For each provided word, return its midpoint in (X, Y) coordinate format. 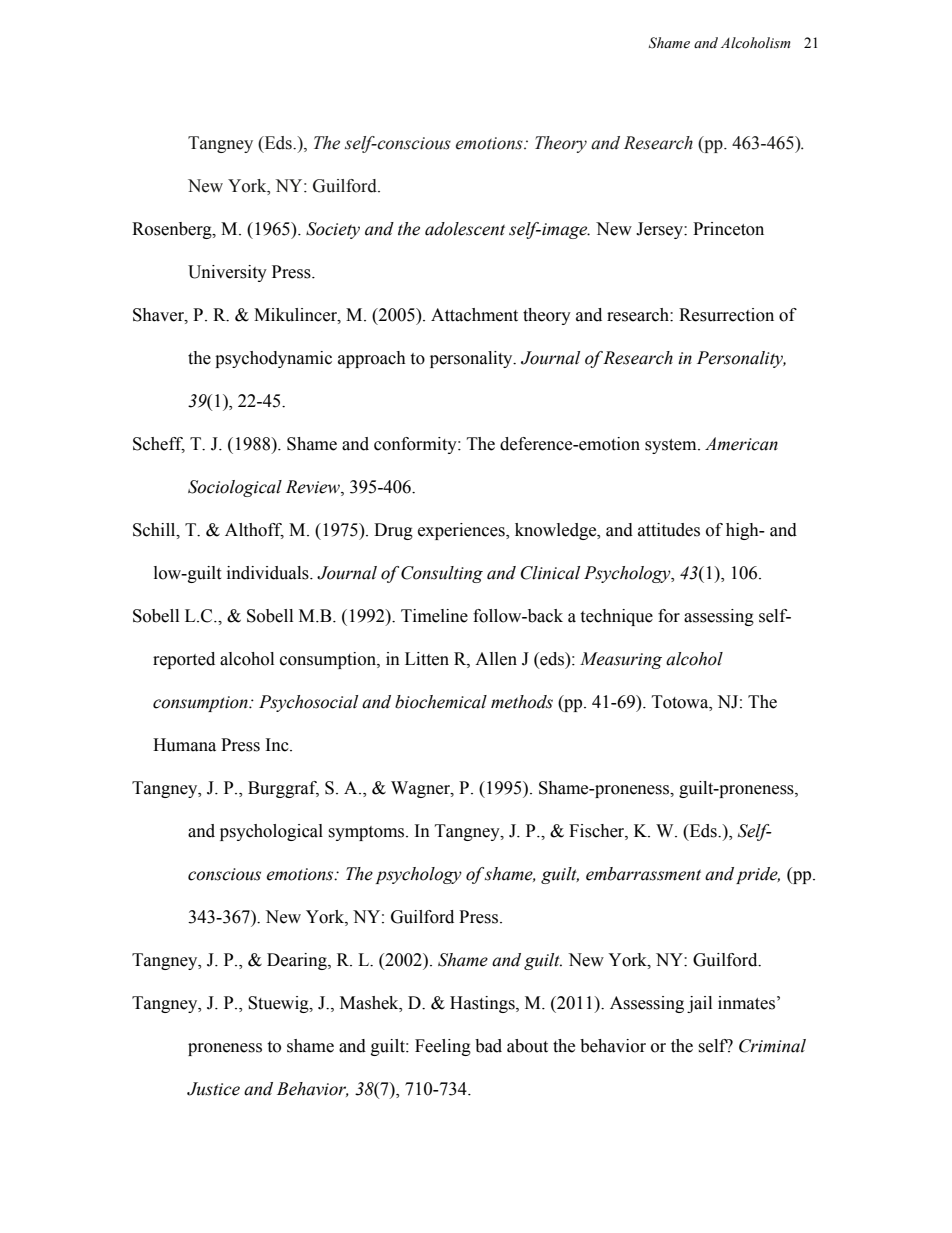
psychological (271, 832)
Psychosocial (308, 703)
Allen (496, 659)
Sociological (235, 488)
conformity (416, 445)
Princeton (728, 229)
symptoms (367, 833)
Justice (213, 1089)
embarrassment (643, 874)
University (227, 273)
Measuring (621, 660)
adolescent (465, 229)
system (672, 446)
